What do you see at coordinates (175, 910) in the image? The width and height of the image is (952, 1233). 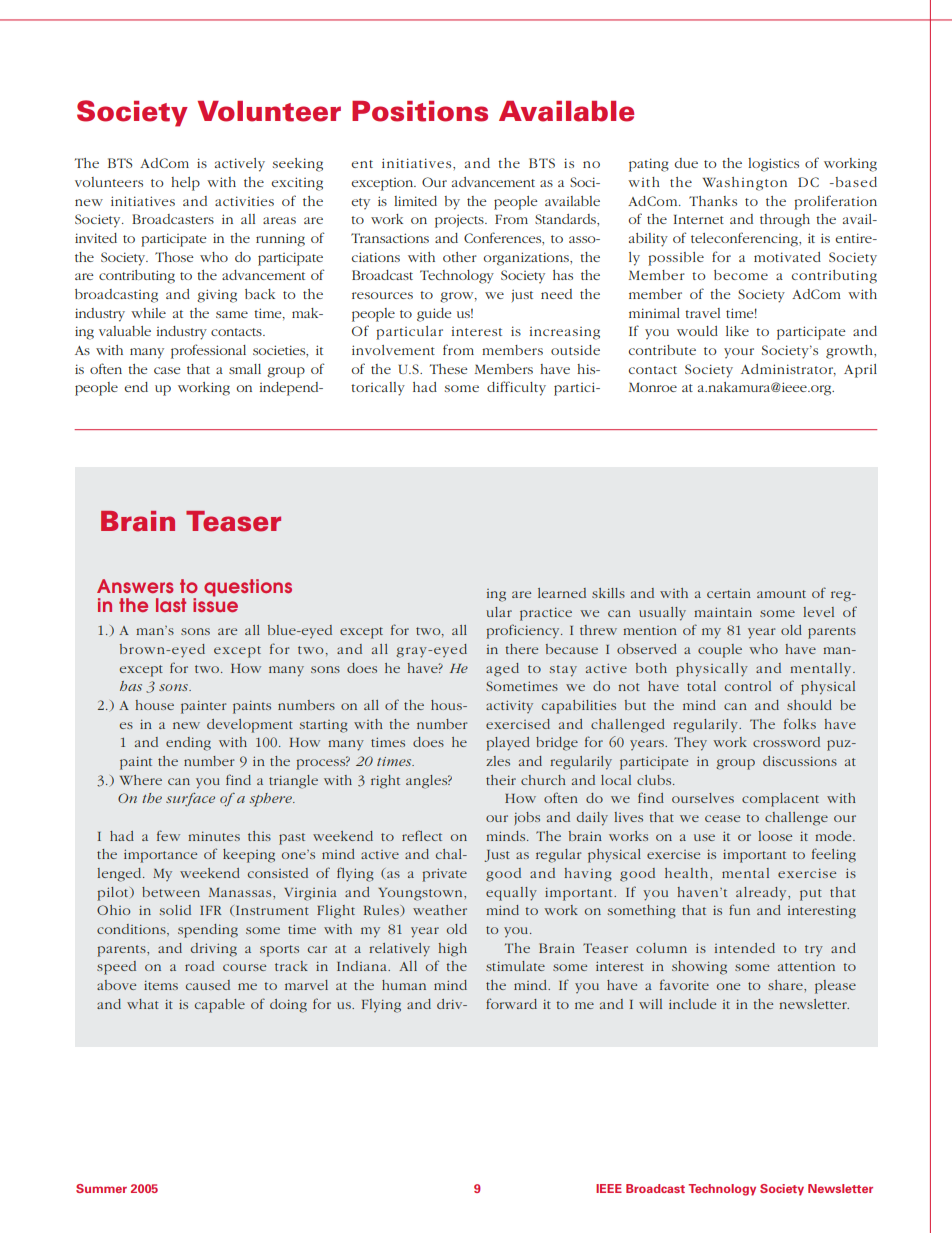 I see `solid` at bounding box center [175, 910].
